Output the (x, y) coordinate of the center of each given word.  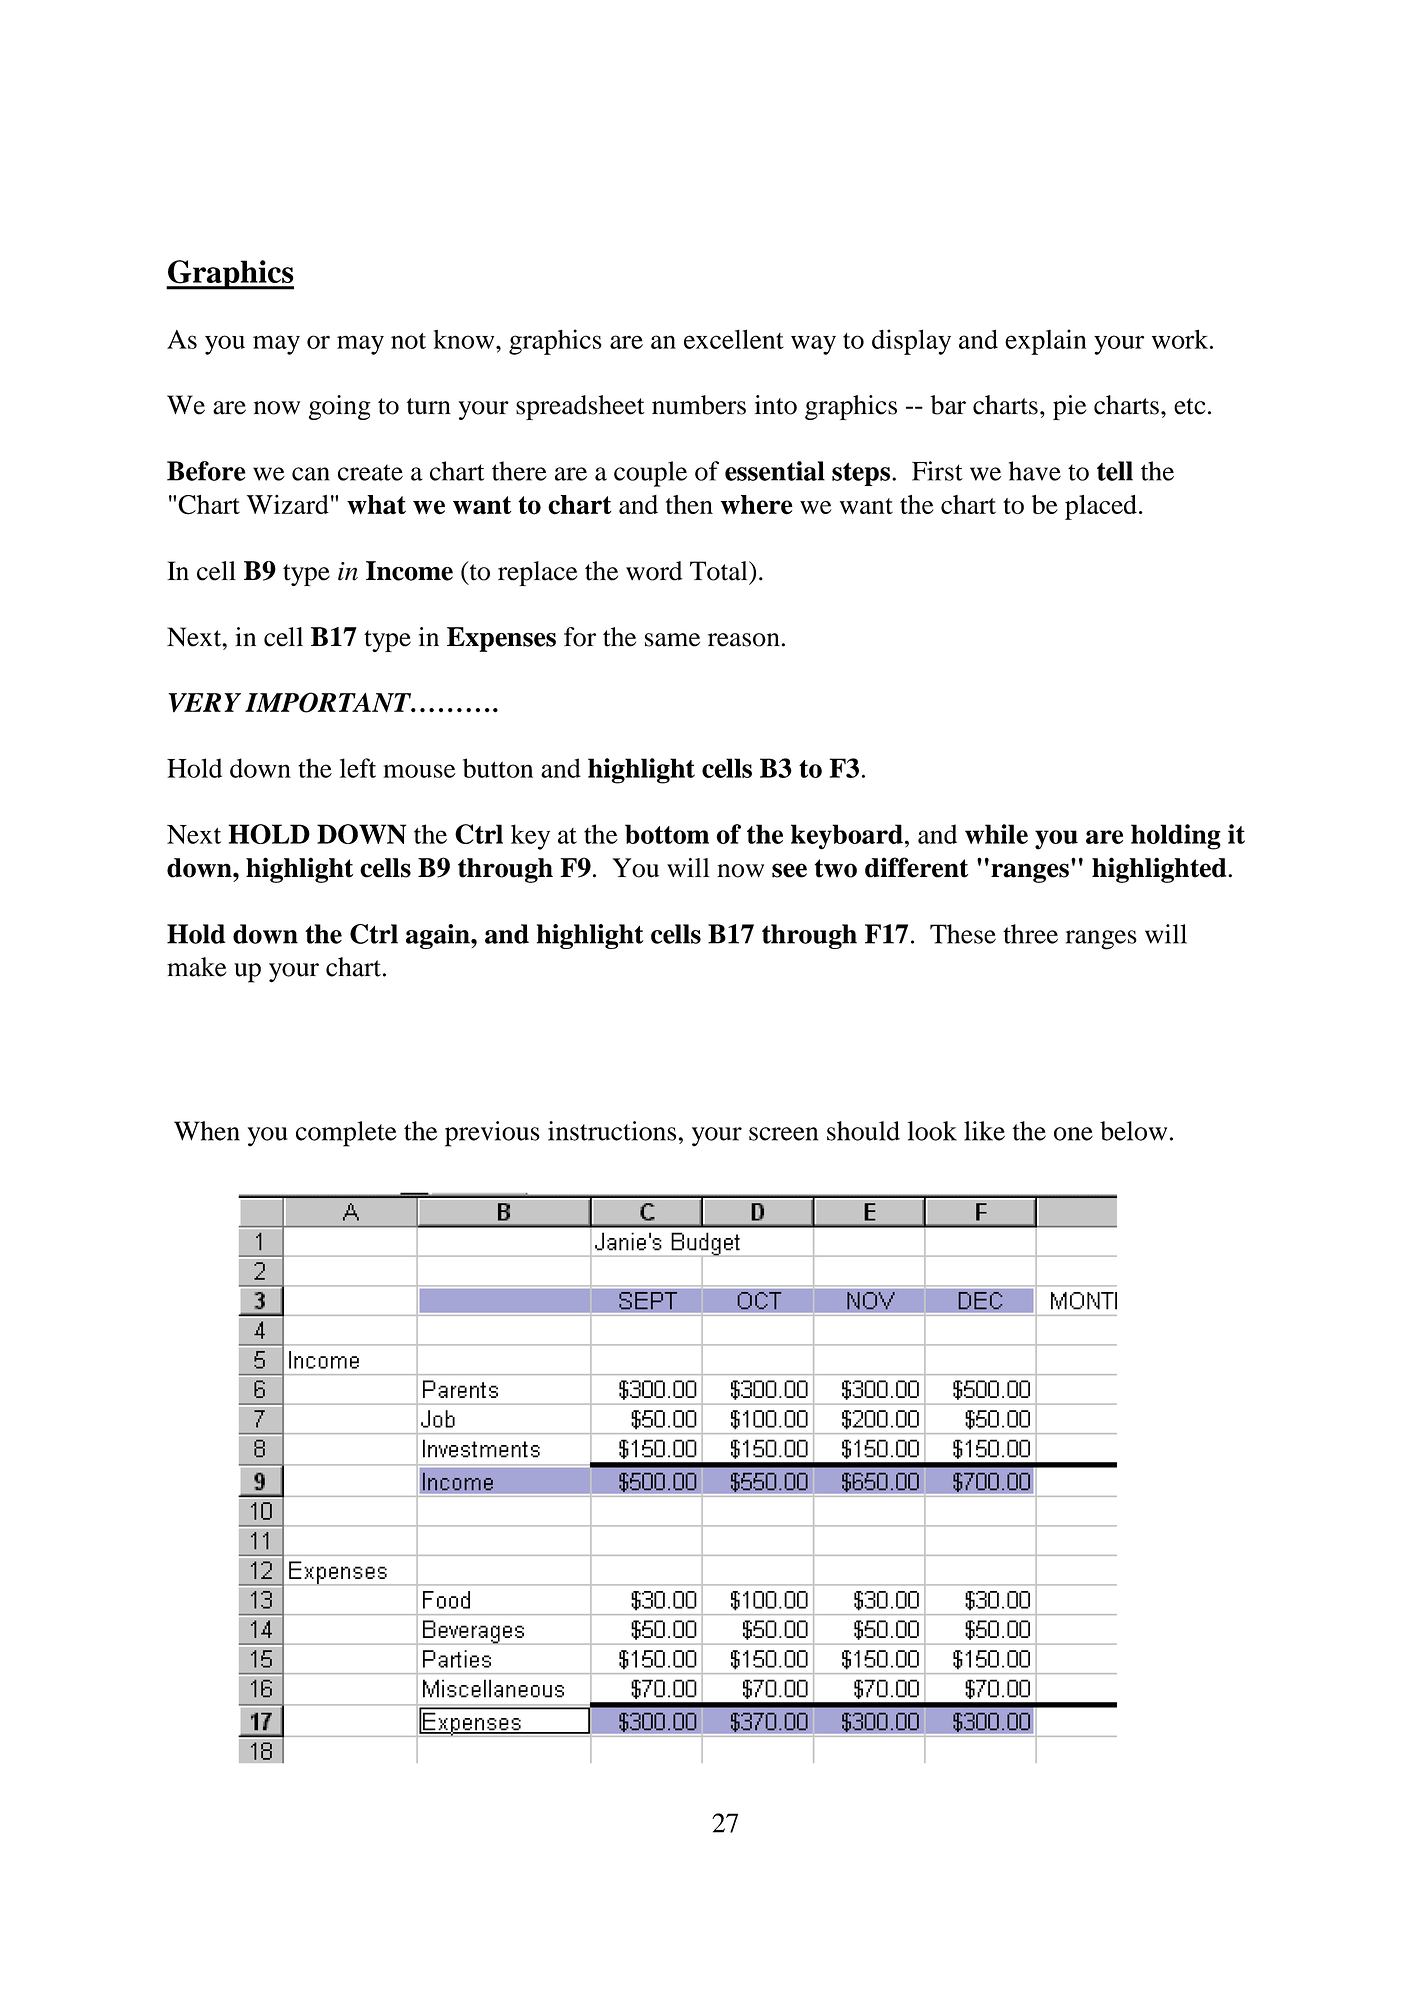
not (408, 341)
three (1030, 934)
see (789, 870)
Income (409, 571)
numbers (699, 405)
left (358, 768)
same (672, 640)
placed (1101, 507)
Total (720, 571)
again (439, 936)
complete (346, 1134)
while (996, 834)
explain (1045, 342)
